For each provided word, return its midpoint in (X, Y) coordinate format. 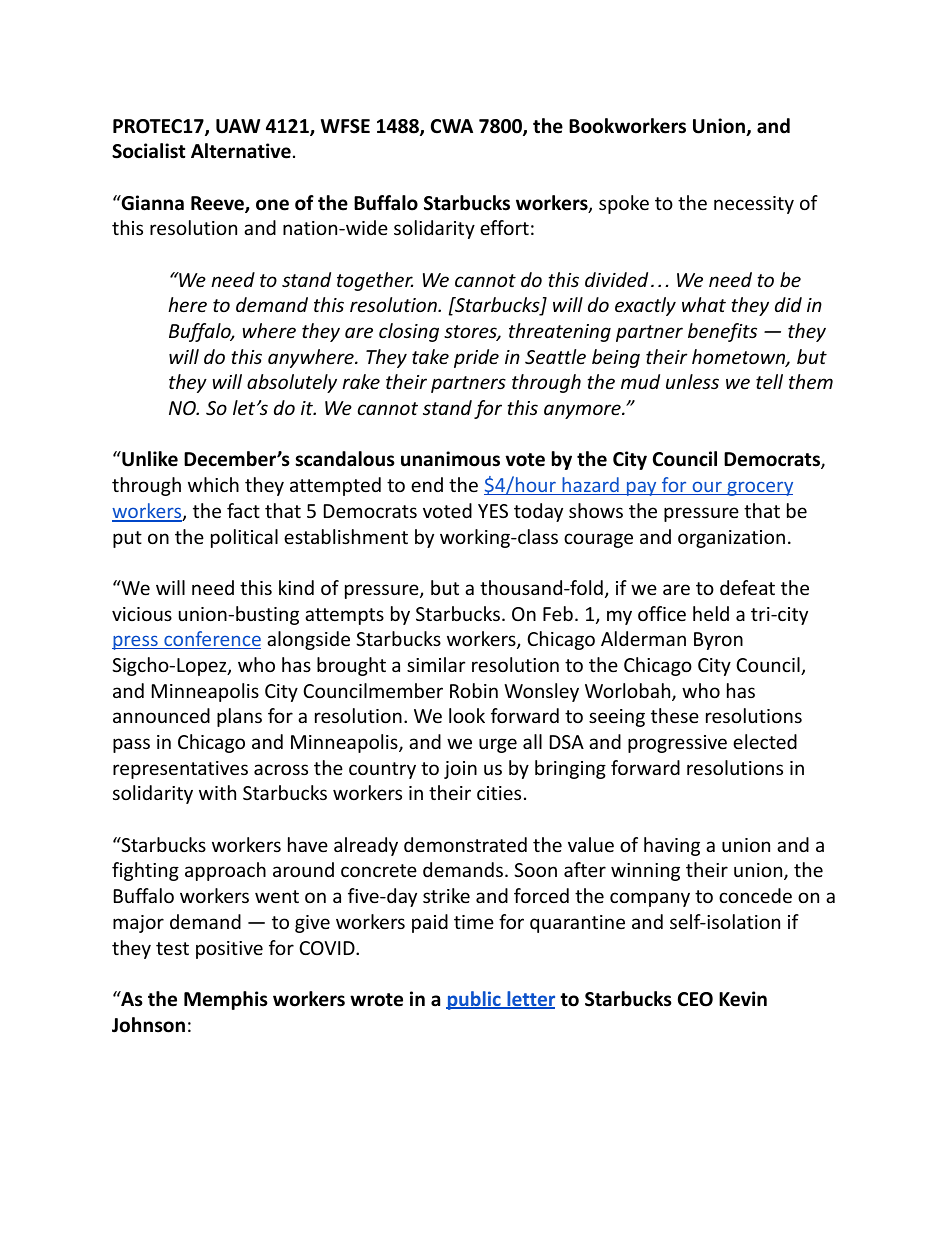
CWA (452, 126)
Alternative (241, 151)
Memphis (226, 1000)
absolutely (292, 383)
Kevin (743, 999)
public (474, 1000)
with (217, 792)
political (244, 538)
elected (765, 741)
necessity (754, 205)
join (460, 770)
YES (493, 511)
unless (692, 381)
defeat (747, 587)
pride (476, 358)
